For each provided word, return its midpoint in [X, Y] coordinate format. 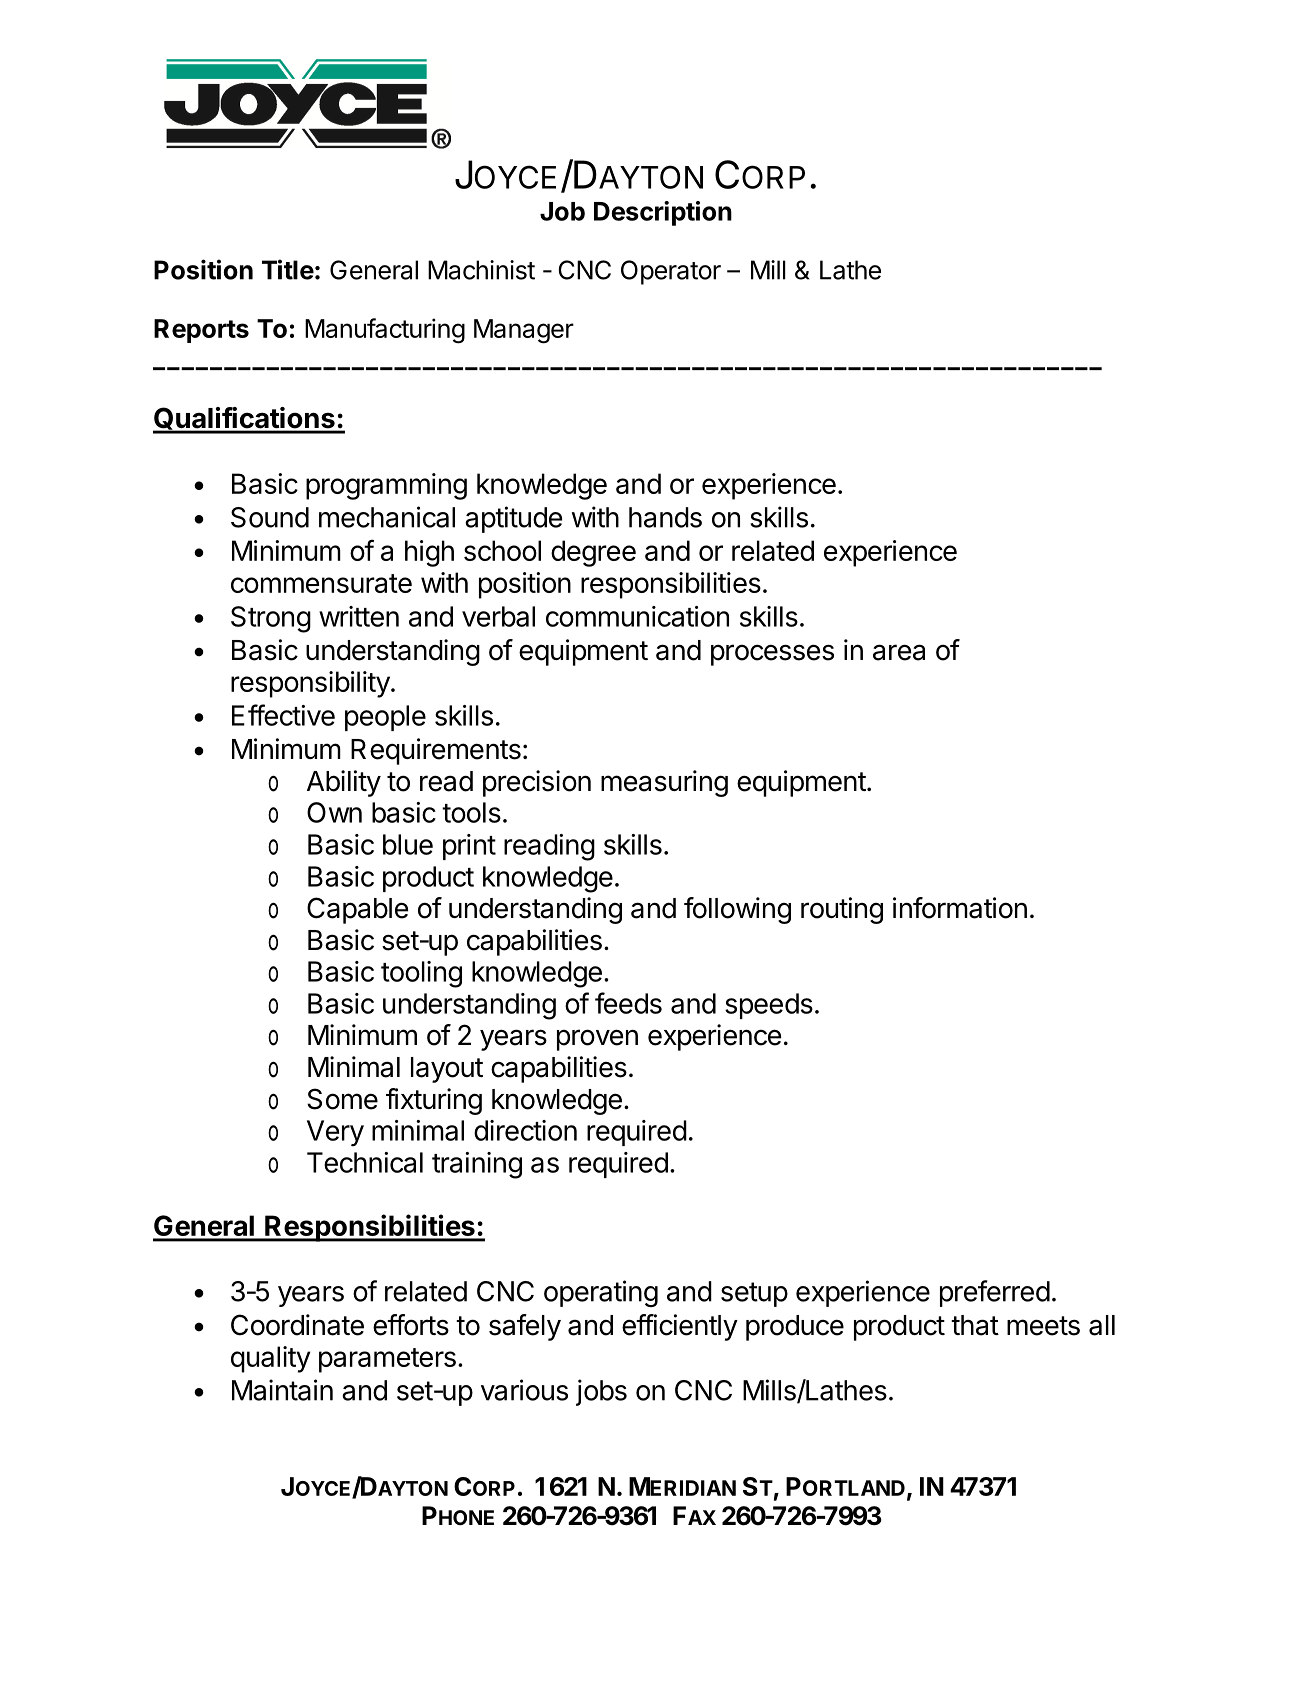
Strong [271, 619]
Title [288, 269]
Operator [671, 272]
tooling [421, 974]
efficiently [680, 1327]
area [899, 652]
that [975, 1325]
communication [637, 616]
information [960, 908]
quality [270, 1359]
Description [663, 213]
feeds [628, 1003]
